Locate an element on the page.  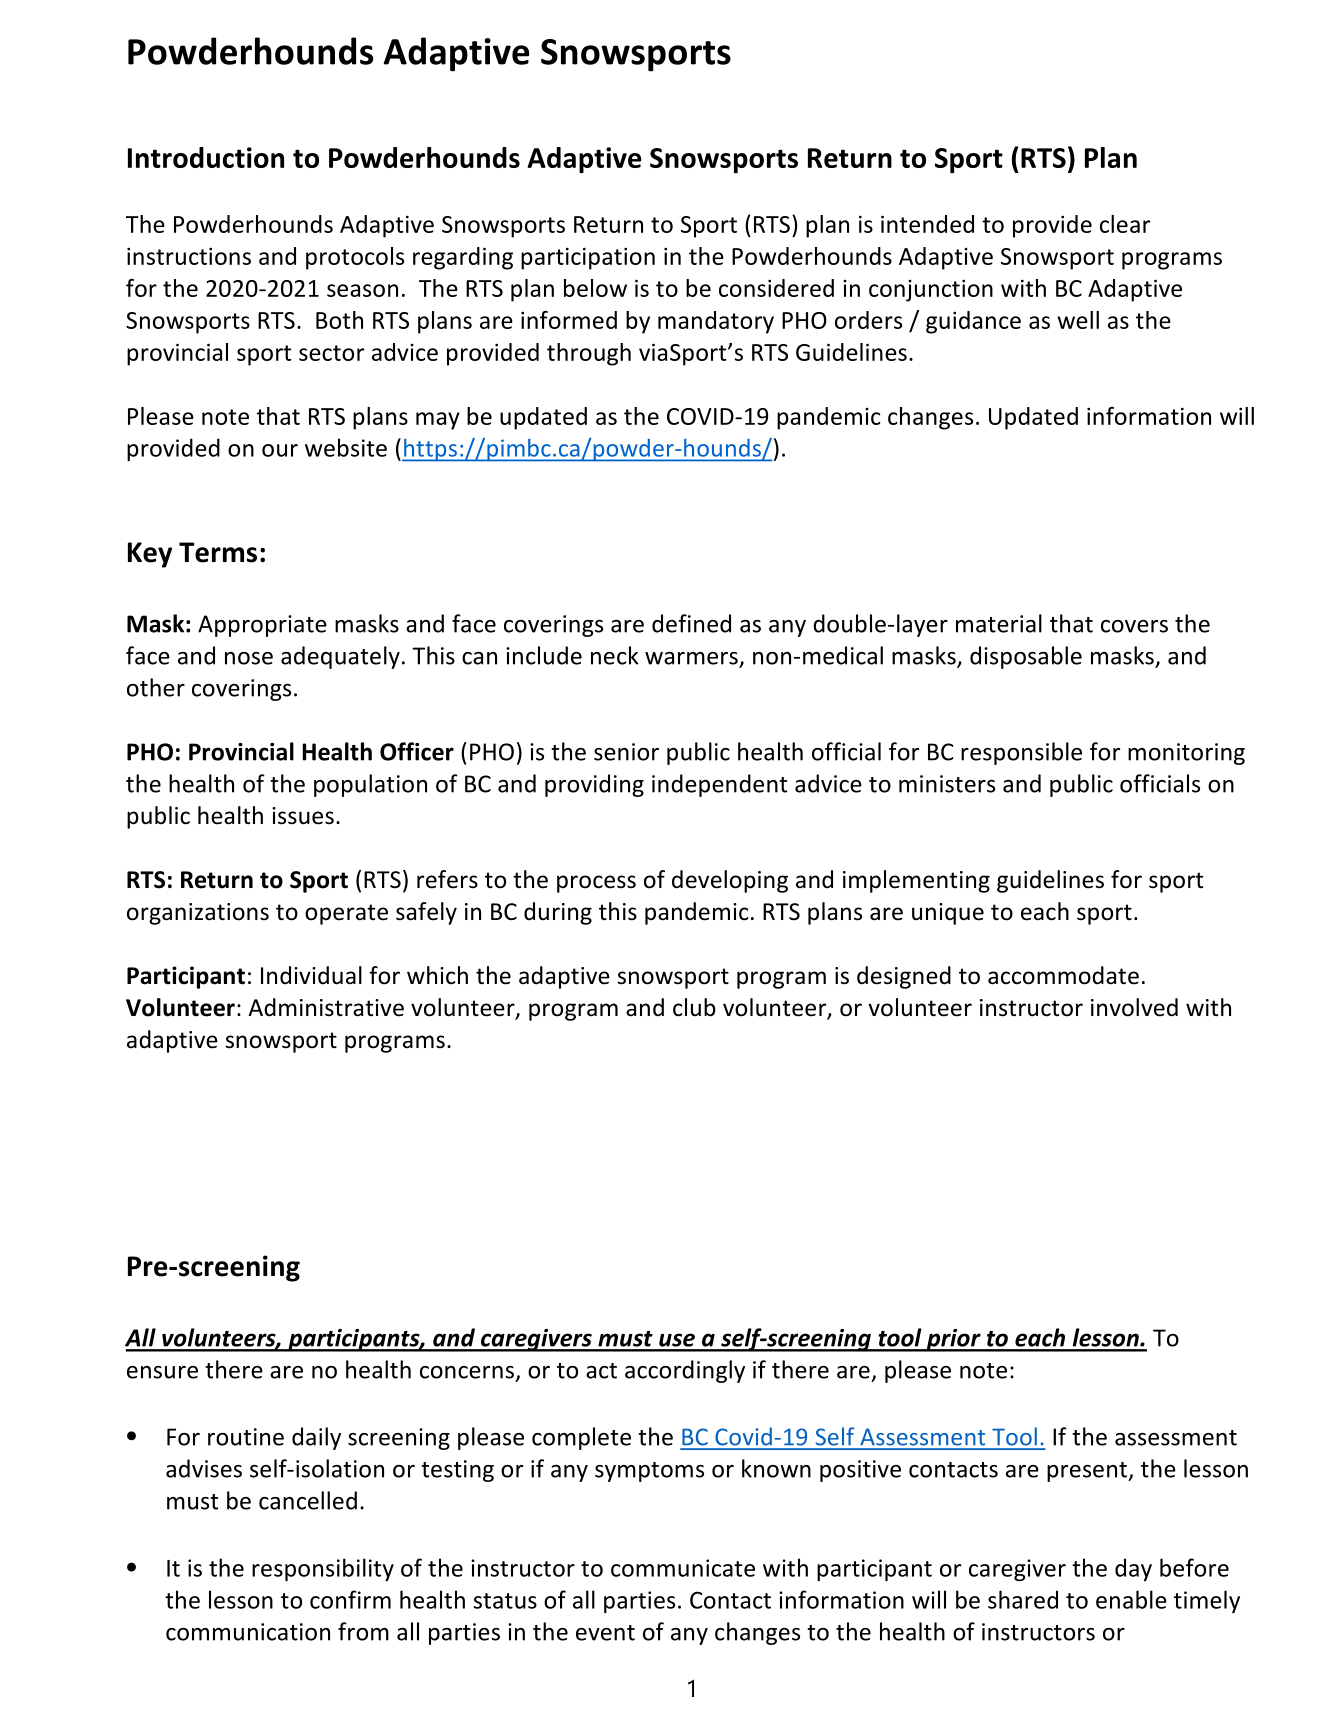
developing is located at coordinates (730, 881).
